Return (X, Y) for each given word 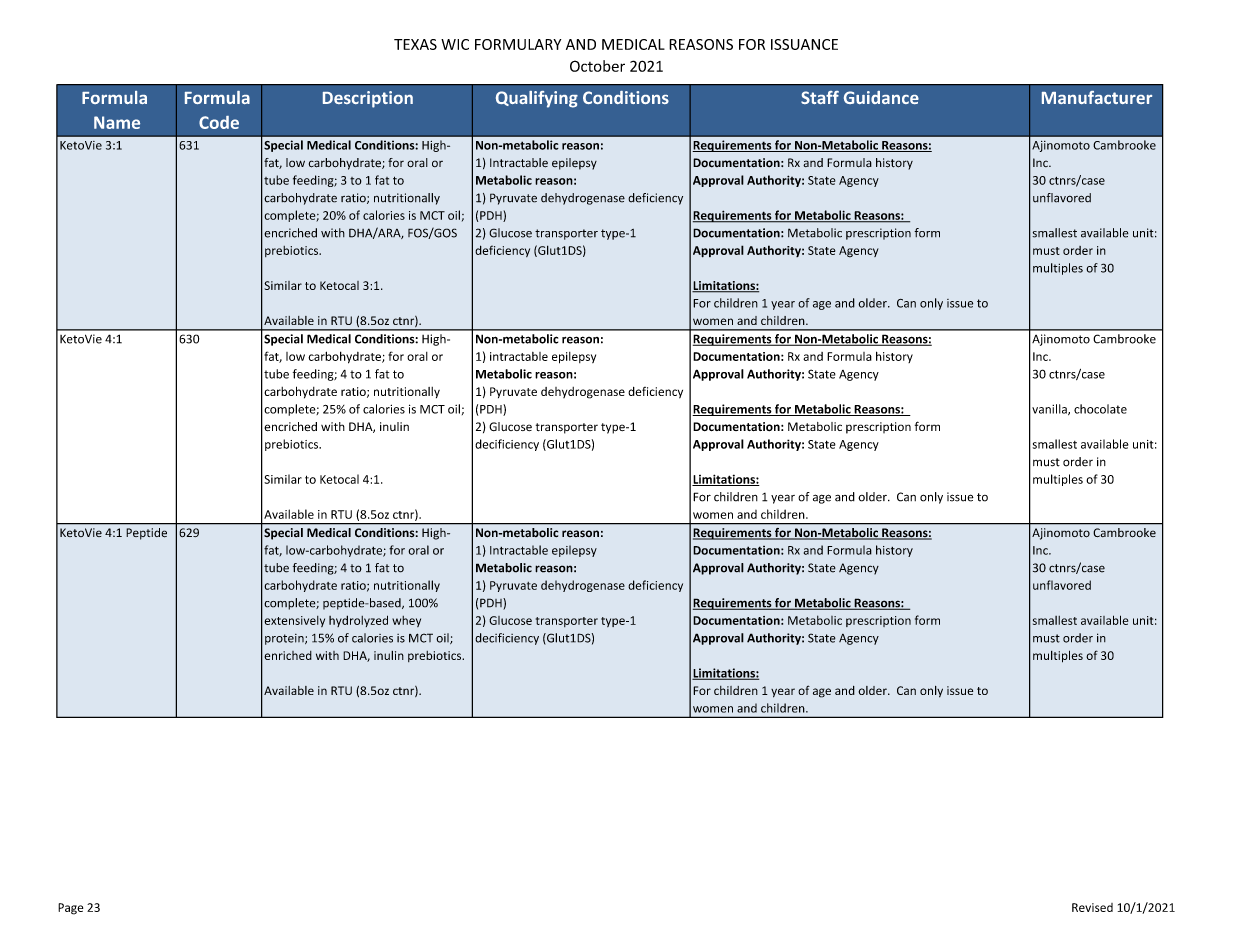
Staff (820, 97)
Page (70, 909)
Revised (1092, 907)
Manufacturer (1097, 97)
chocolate (1100, 409)
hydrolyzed (358, 621)
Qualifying (537, 99)
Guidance (881, 97)
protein (285, 639)
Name (117, 122)
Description (368, 99)
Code (219, 122)
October (597, 66)
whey (406, 621)
